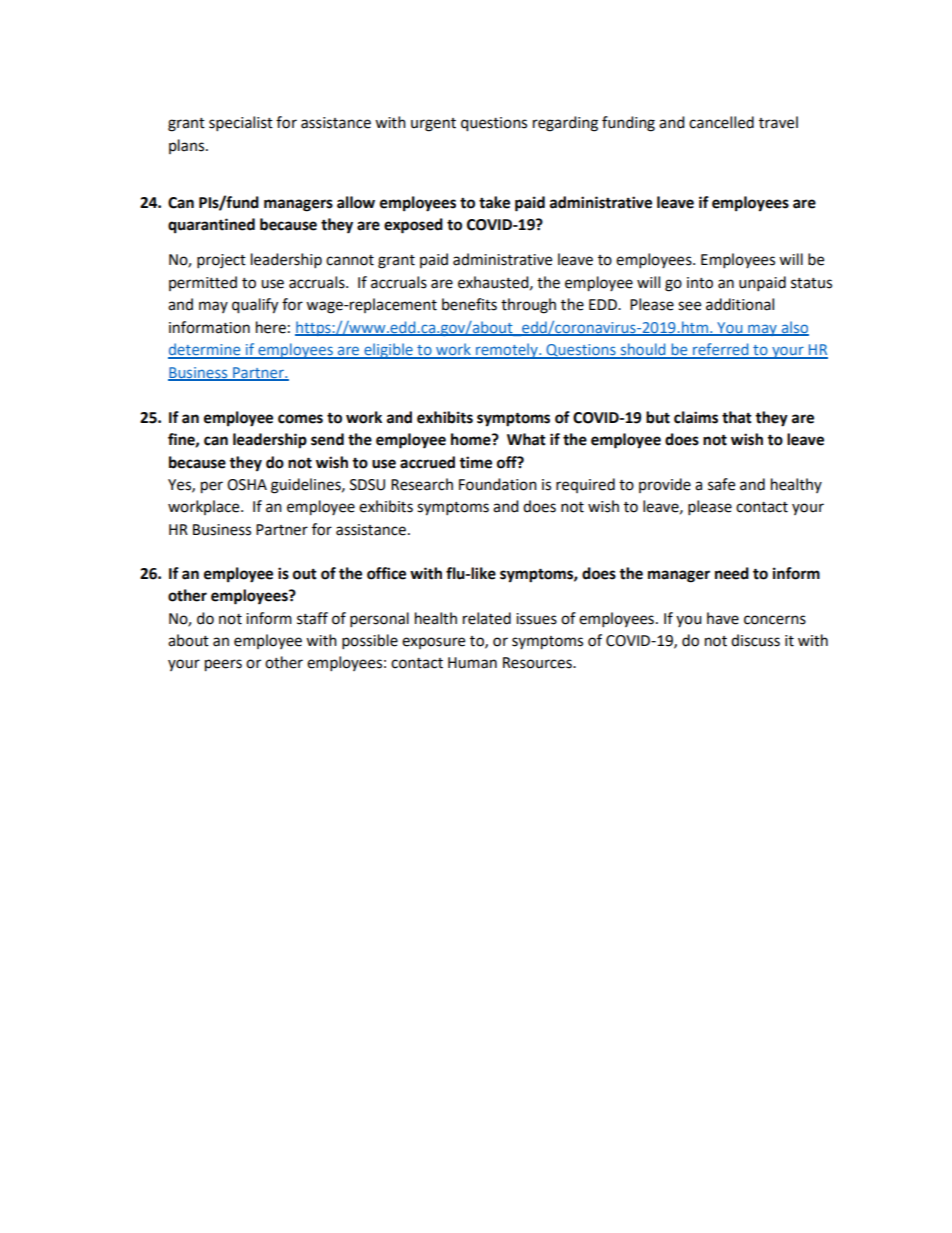  I want to click on Human, so click(472, 663).
